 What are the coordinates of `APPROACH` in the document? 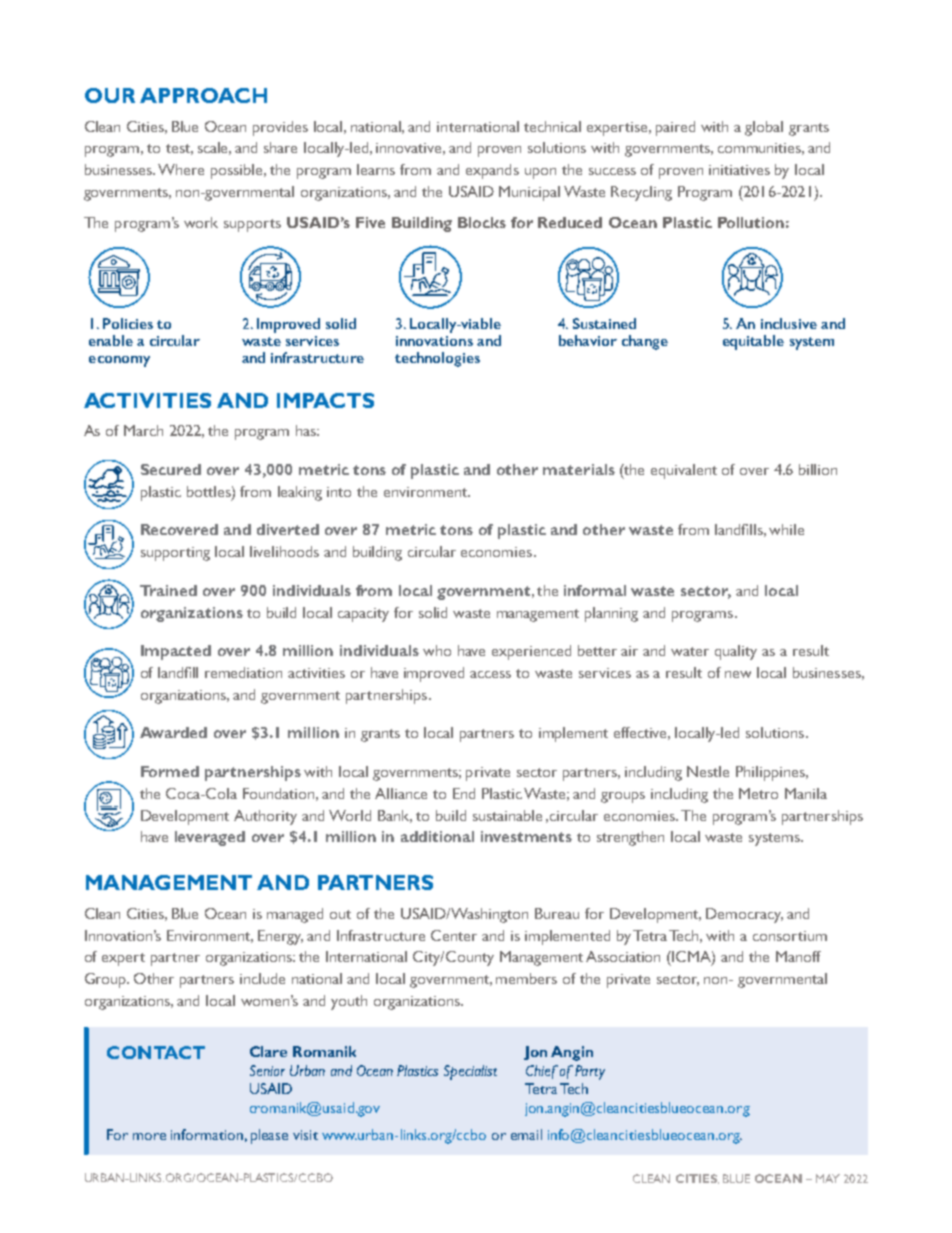 It's located at (203, 95).
